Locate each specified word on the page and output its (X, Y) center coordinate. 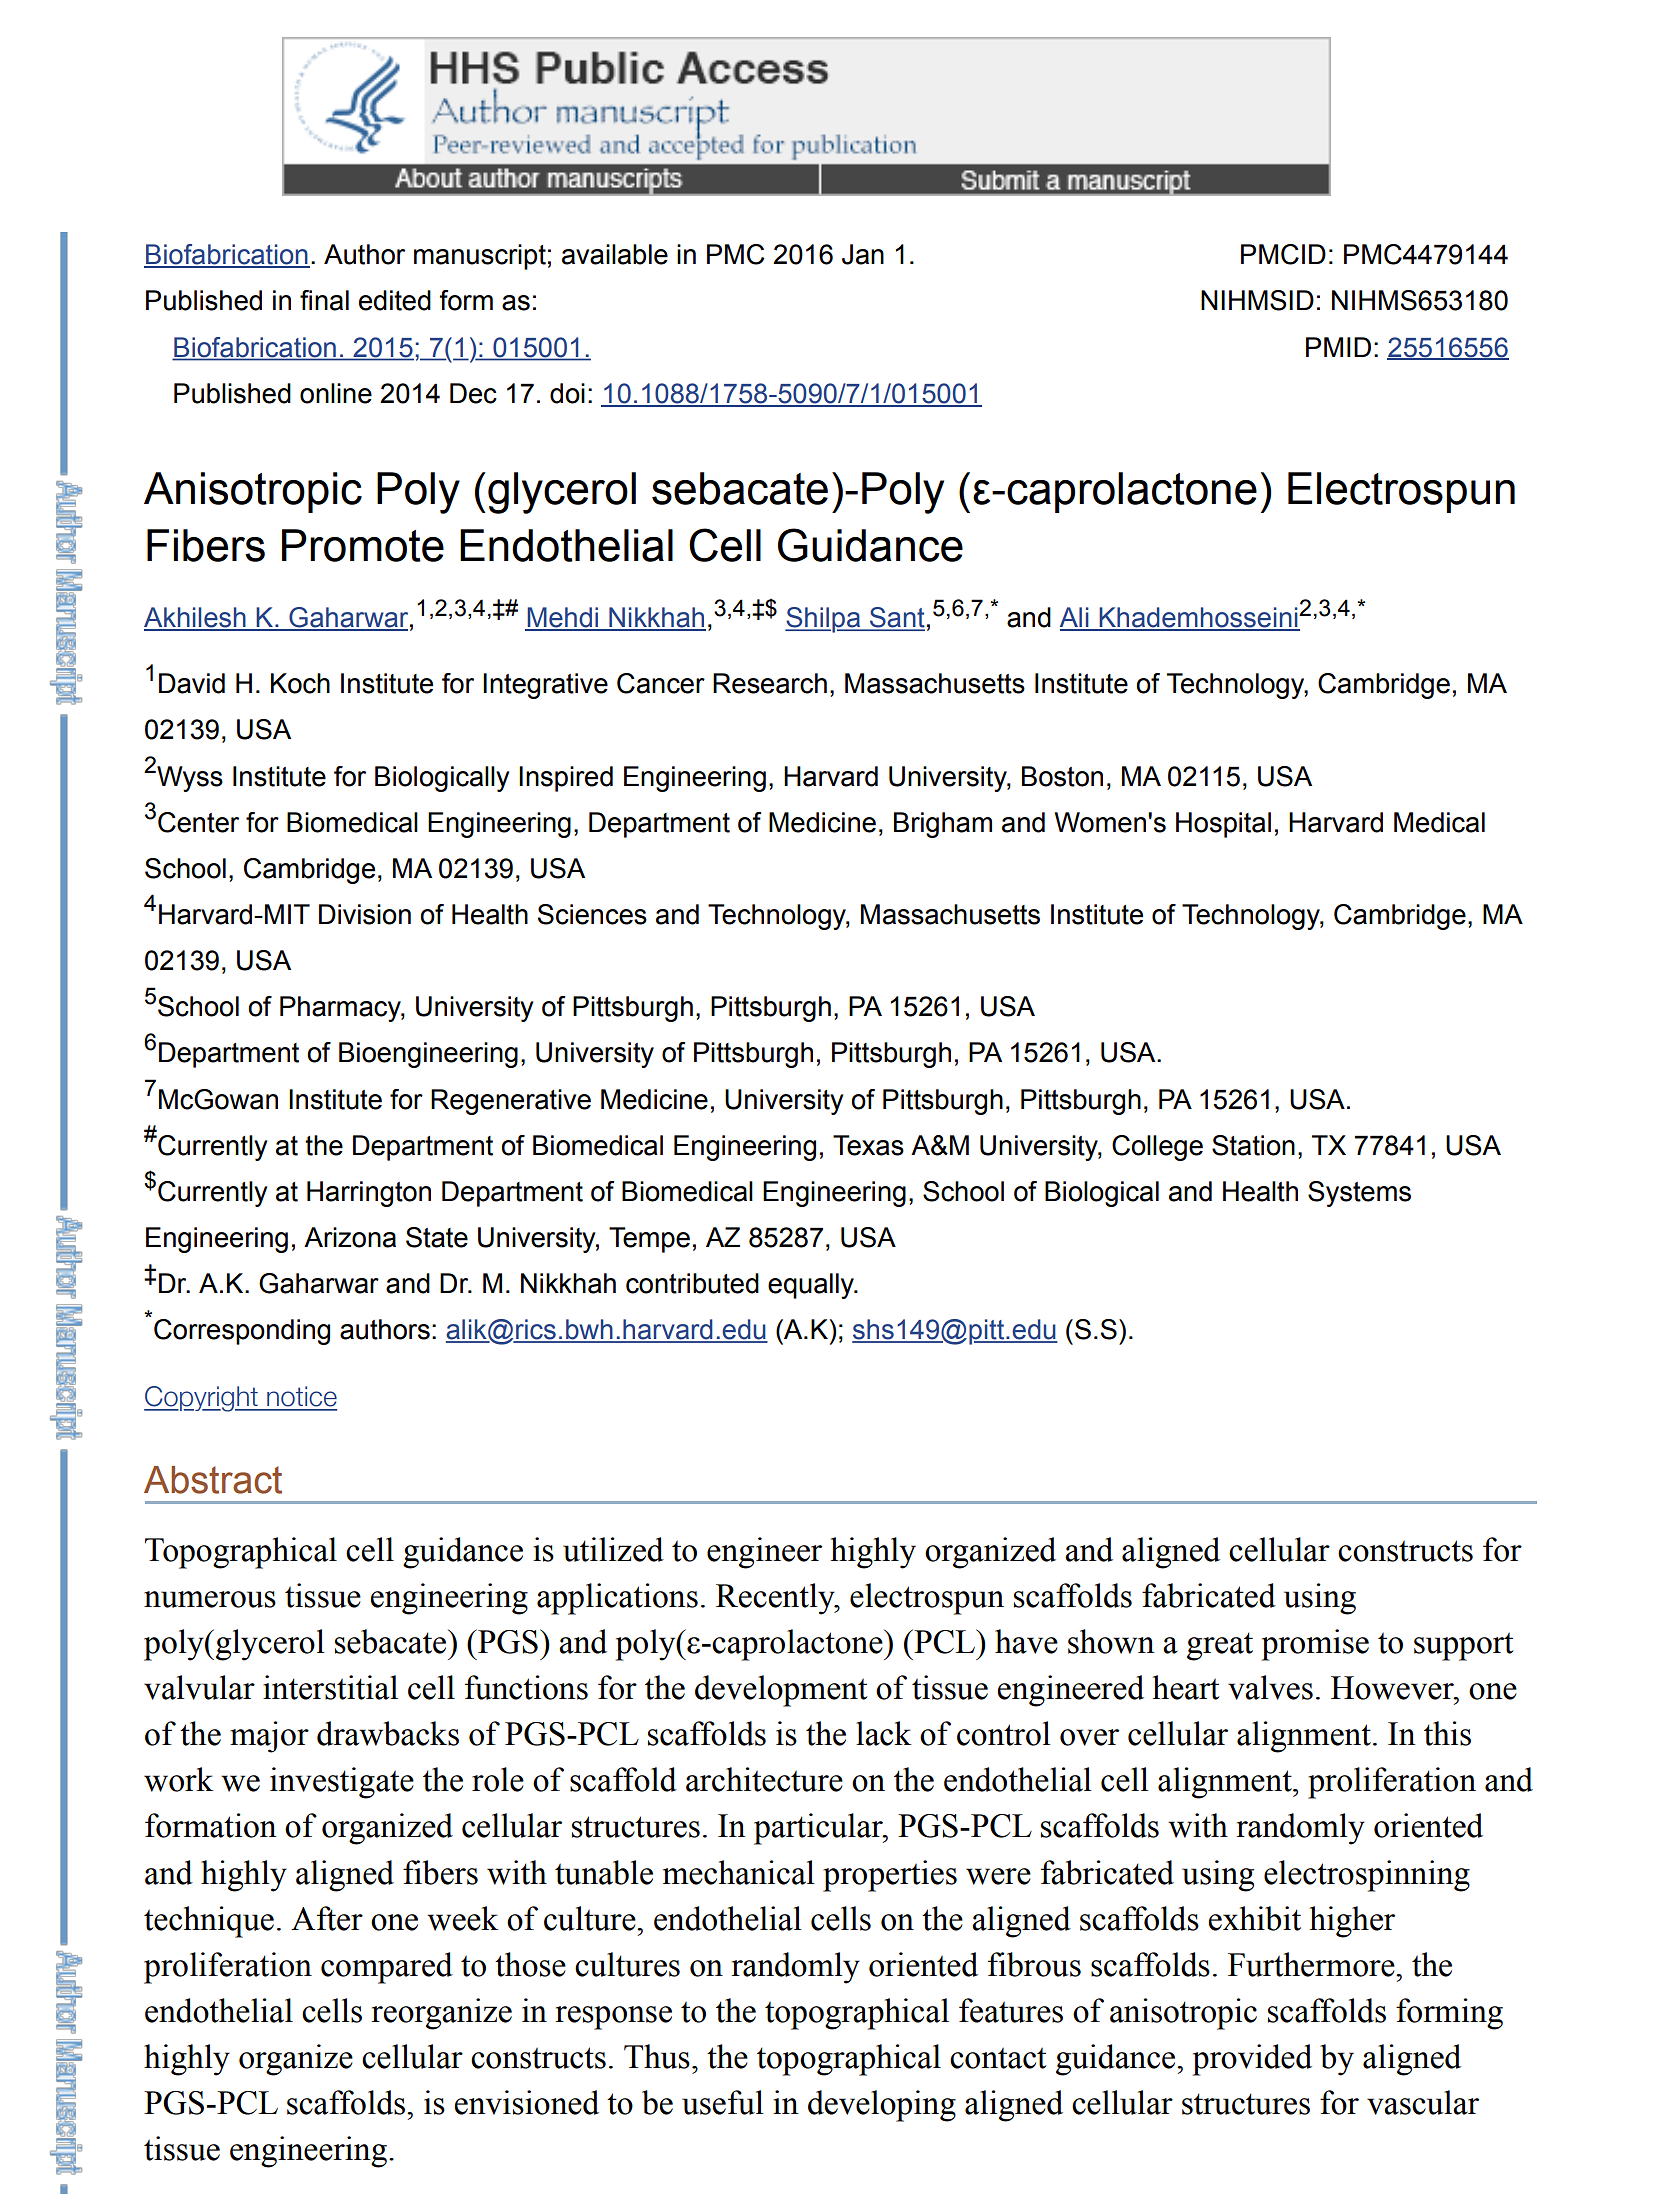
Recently (776, 1599)
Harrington (369, 1194)
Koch (300, 683)
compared (387, 1968)
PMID (1338, 347)
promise (1315, 1645)
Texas (868, 1145)
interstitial (330, 1687)
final (324, 300)
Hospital (1223, 825)
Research (770, 683)
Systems (1359, 1194)
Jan (863, 254)
